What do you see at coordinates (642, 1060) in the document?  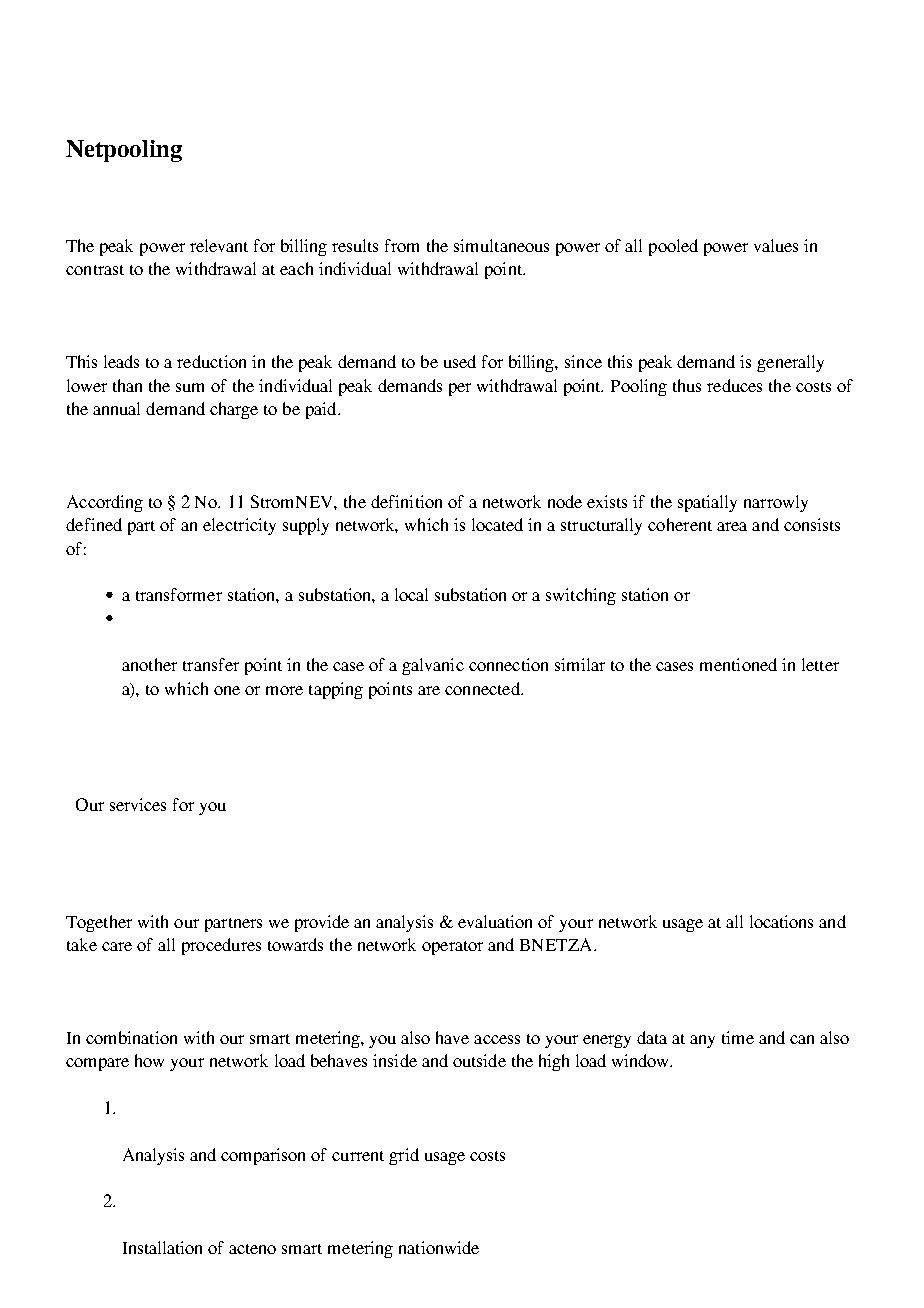 I see `window` at bounding box center [642, 1060].
